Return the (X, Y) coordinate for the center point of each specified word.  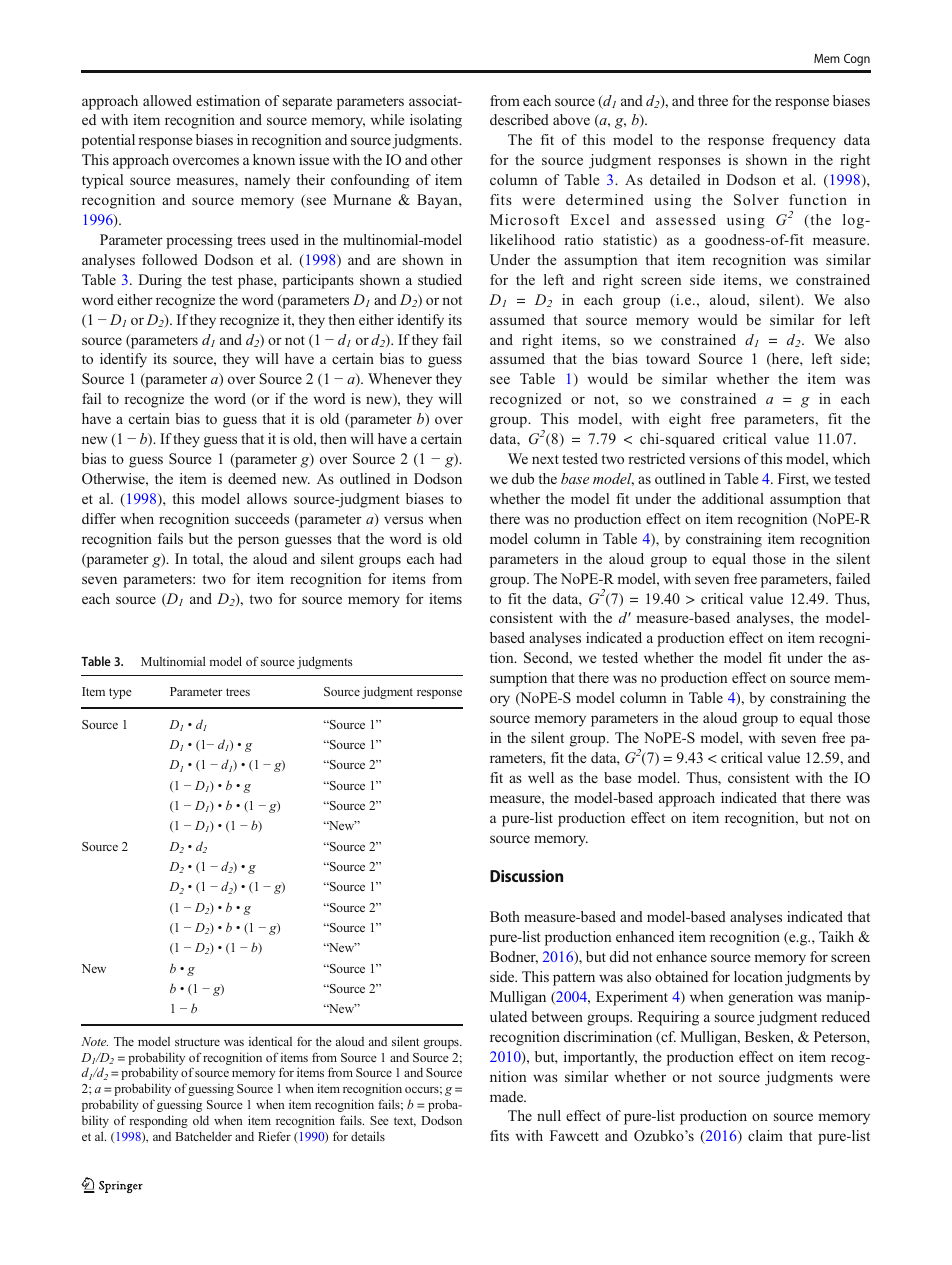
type (120, 693)
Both (505, 916)
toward (668, 358)
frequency (804, 141)
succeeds (262, 518)
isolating (436, 121)
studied (440, 279)
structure (197, 1042)
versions (714, 458)
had (451, 558)
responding (159, 1121)
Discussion (526, 876)
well (541, 777)
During (160, 281)
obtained (681, 976)
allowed (167, 100)
